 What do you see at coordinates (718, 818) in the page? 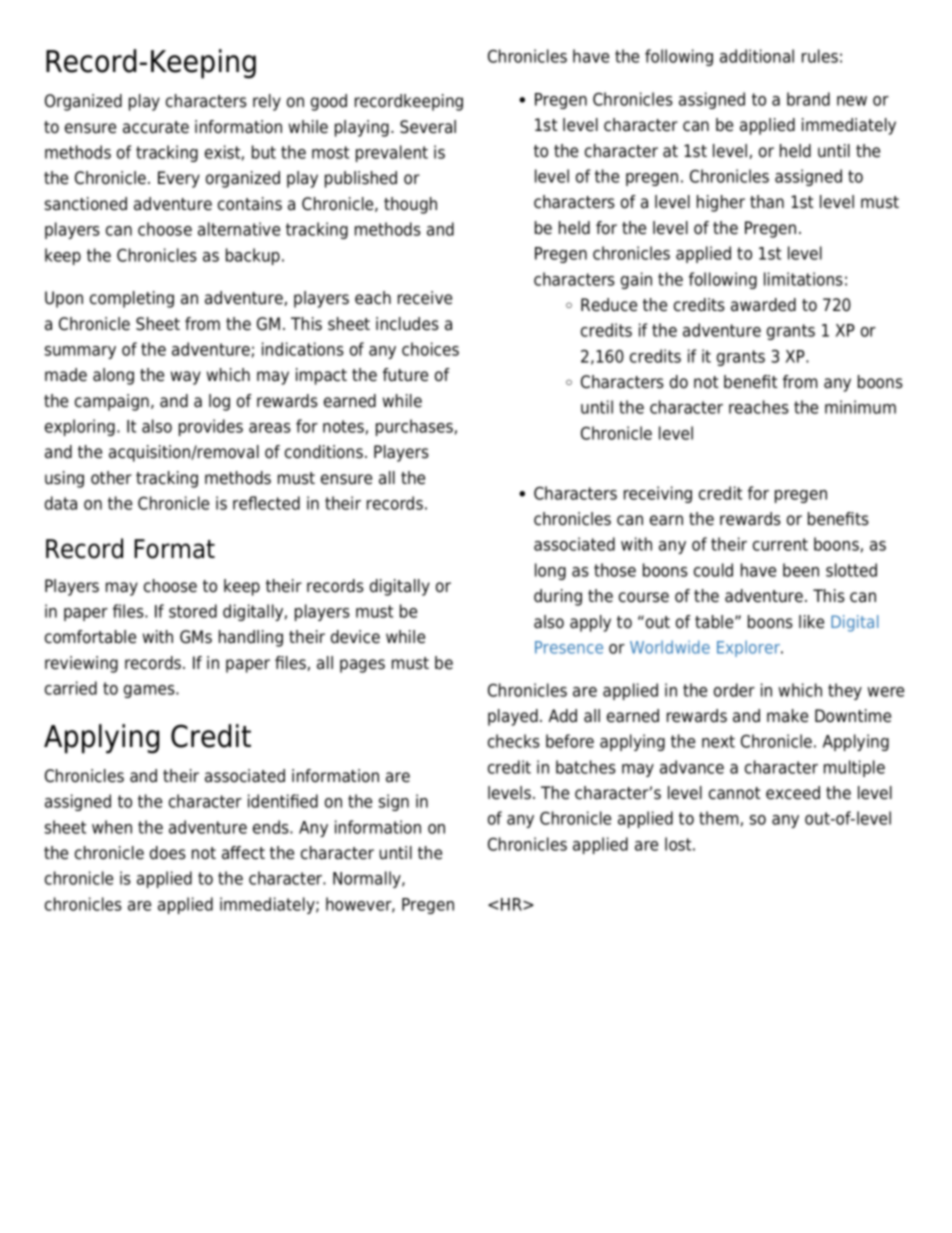
I see `them` at bounding box center [718, 818].
